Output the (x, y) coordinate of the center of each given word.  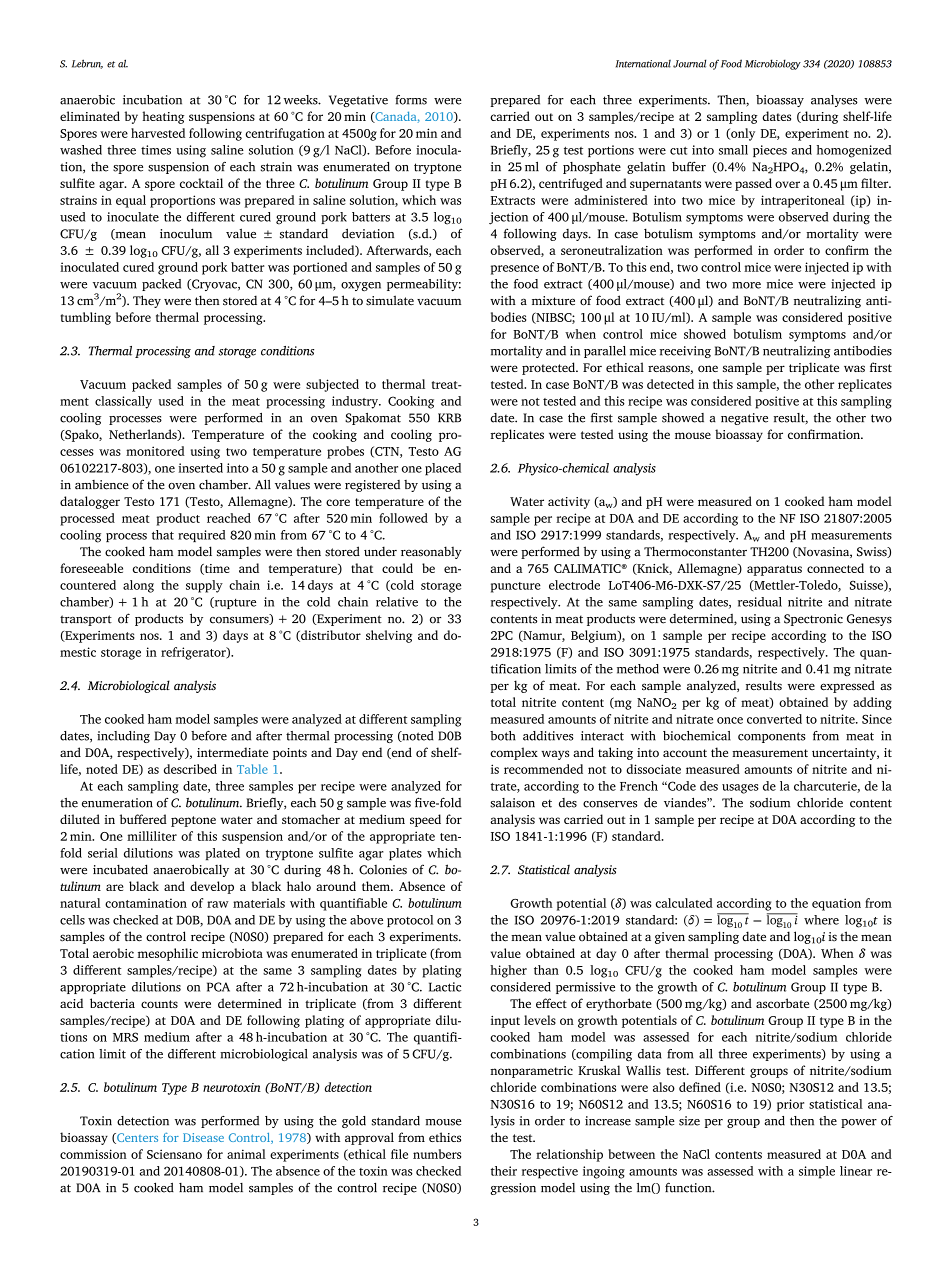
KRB (449, 418)
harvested (158, 133)
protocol (410, 921)
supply (204, 586)
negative (744, 419)
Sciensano (174, 1154)
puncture (516, 587)
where (821, 920)
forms (411, 100)
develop (212, 887)
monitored (155, 451)
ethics (445, 1137)
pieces (770, 151)
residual (760, 602)
